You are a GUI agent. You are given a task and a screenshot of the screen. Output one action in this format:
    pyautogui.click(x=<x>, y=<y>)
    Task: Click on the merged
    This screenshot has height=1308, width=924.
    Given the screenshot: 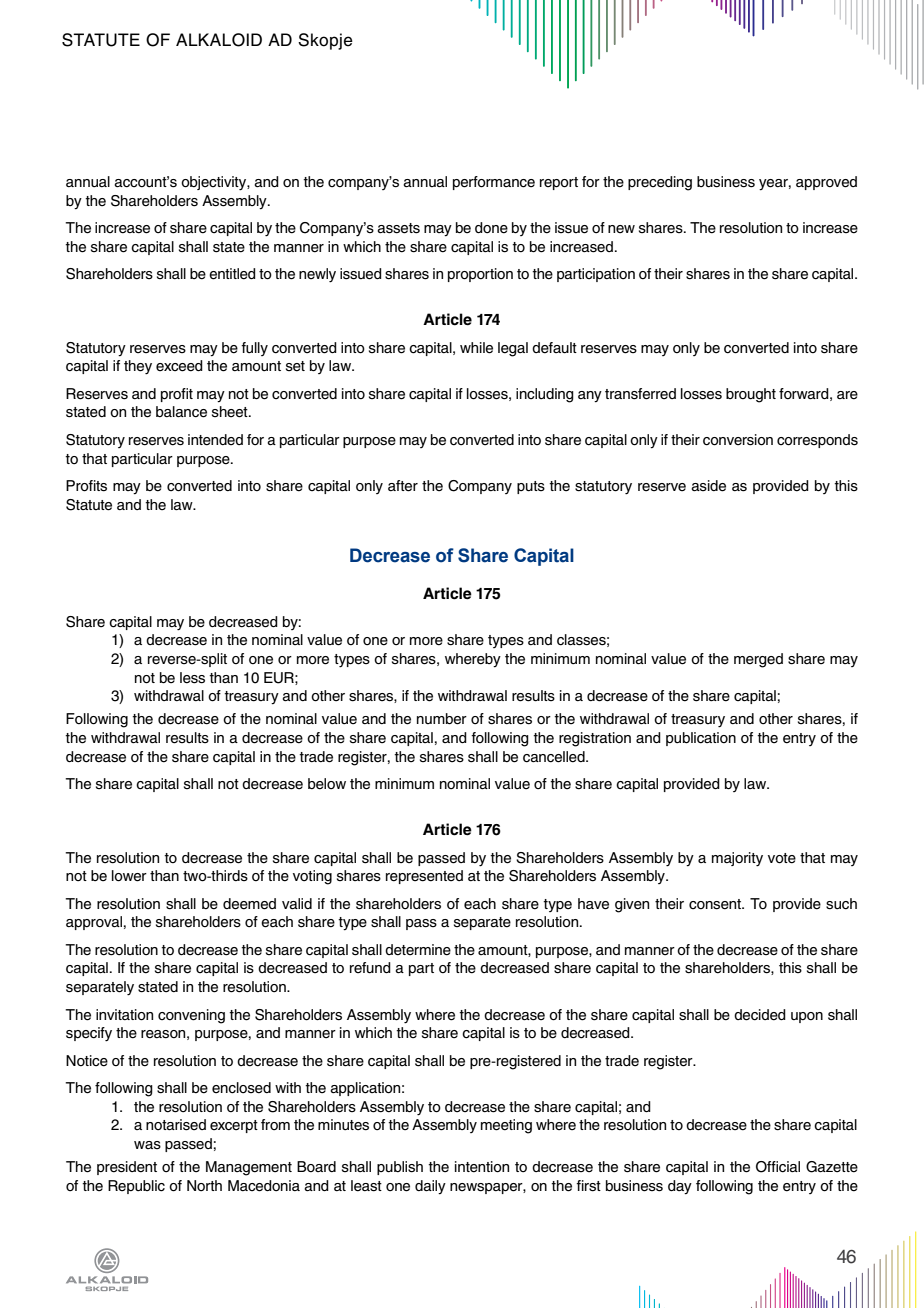 What is the action you would take?
    pyautogui.click(x=758, y=660)
